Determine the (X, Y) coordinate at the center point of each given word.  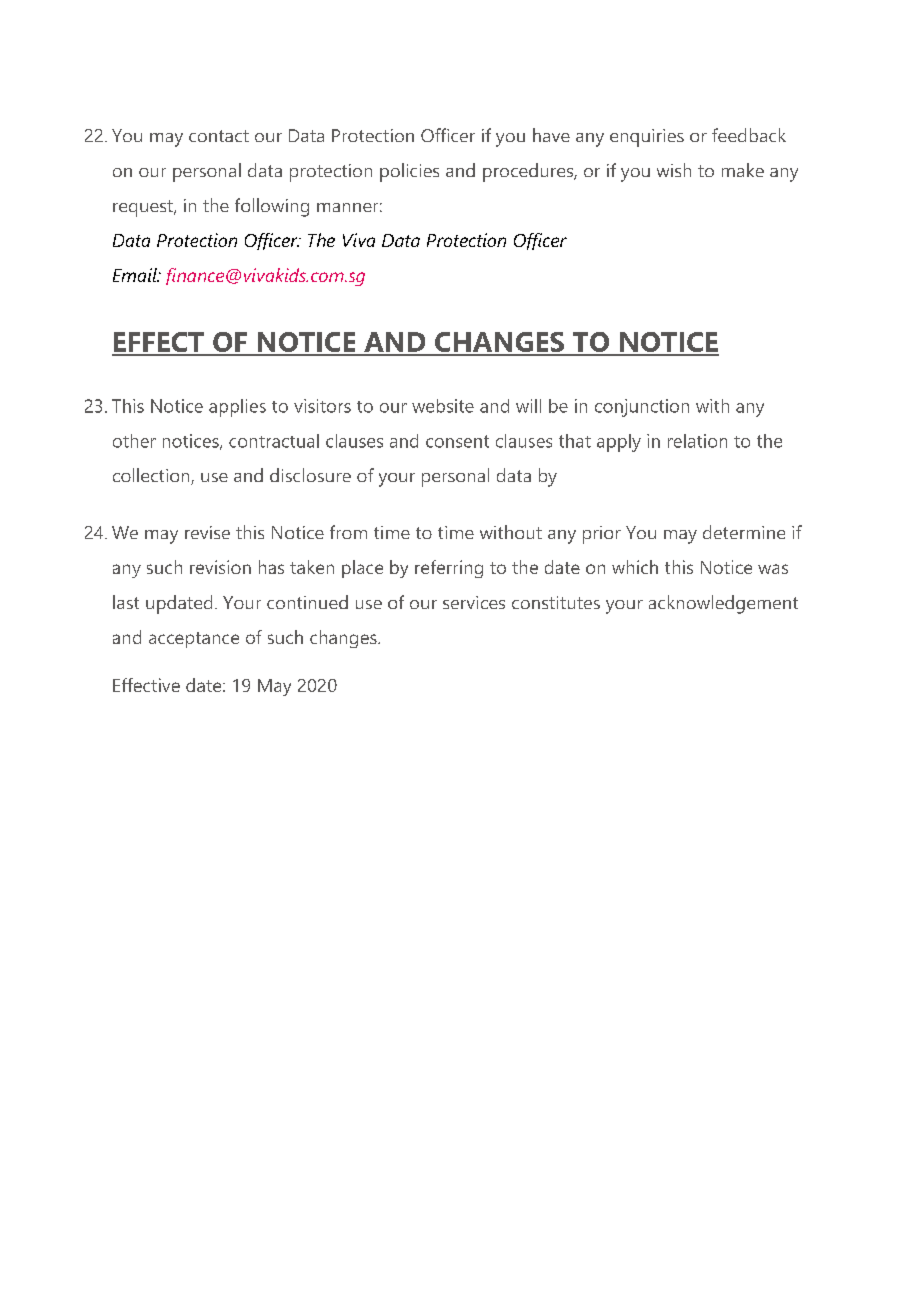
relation (697, 441)
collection (152, 476)
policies (409, 172)
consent (457, 441)
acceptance (194, 640)
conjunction (642, 408)
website (443, 406)
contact (219, 136)
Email (136, 275)
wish (674, 170)
